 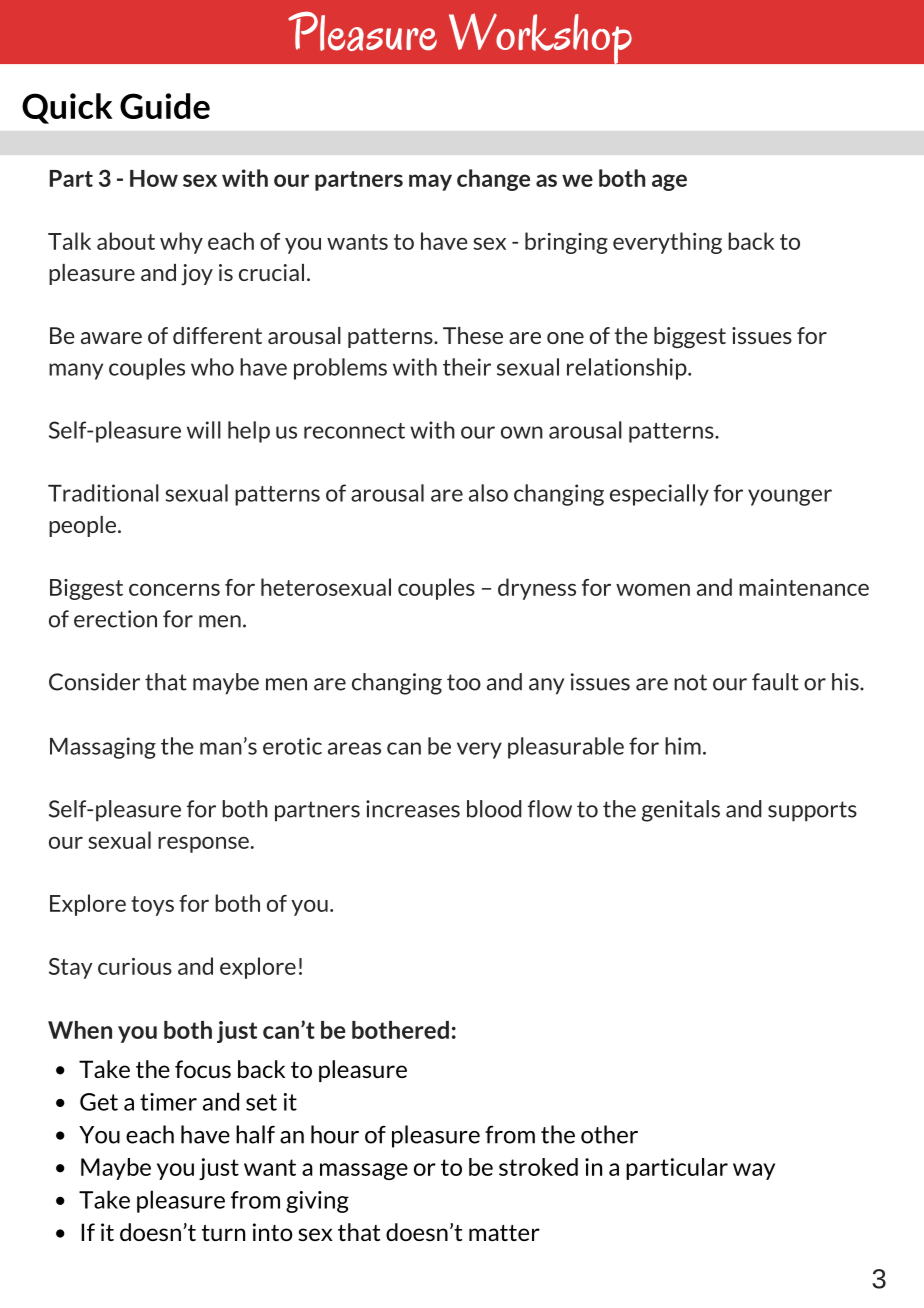 I want to click on bringing, so click(x=566, y=243).
